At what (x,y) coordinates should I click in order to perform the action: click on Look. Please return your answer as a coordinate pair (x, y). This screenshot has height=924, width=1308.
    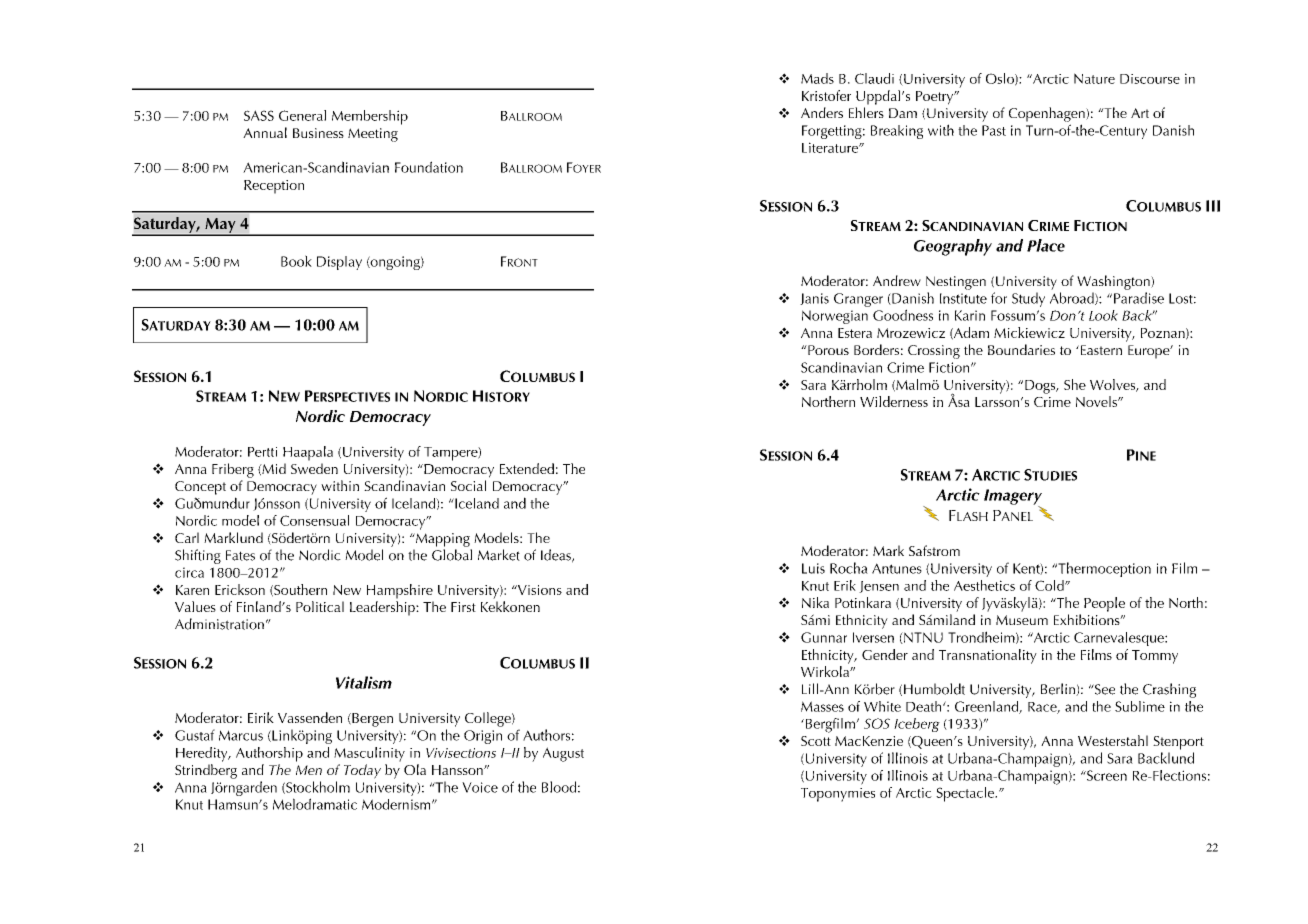
    Looking at the image, I should click on (1103, 315).
